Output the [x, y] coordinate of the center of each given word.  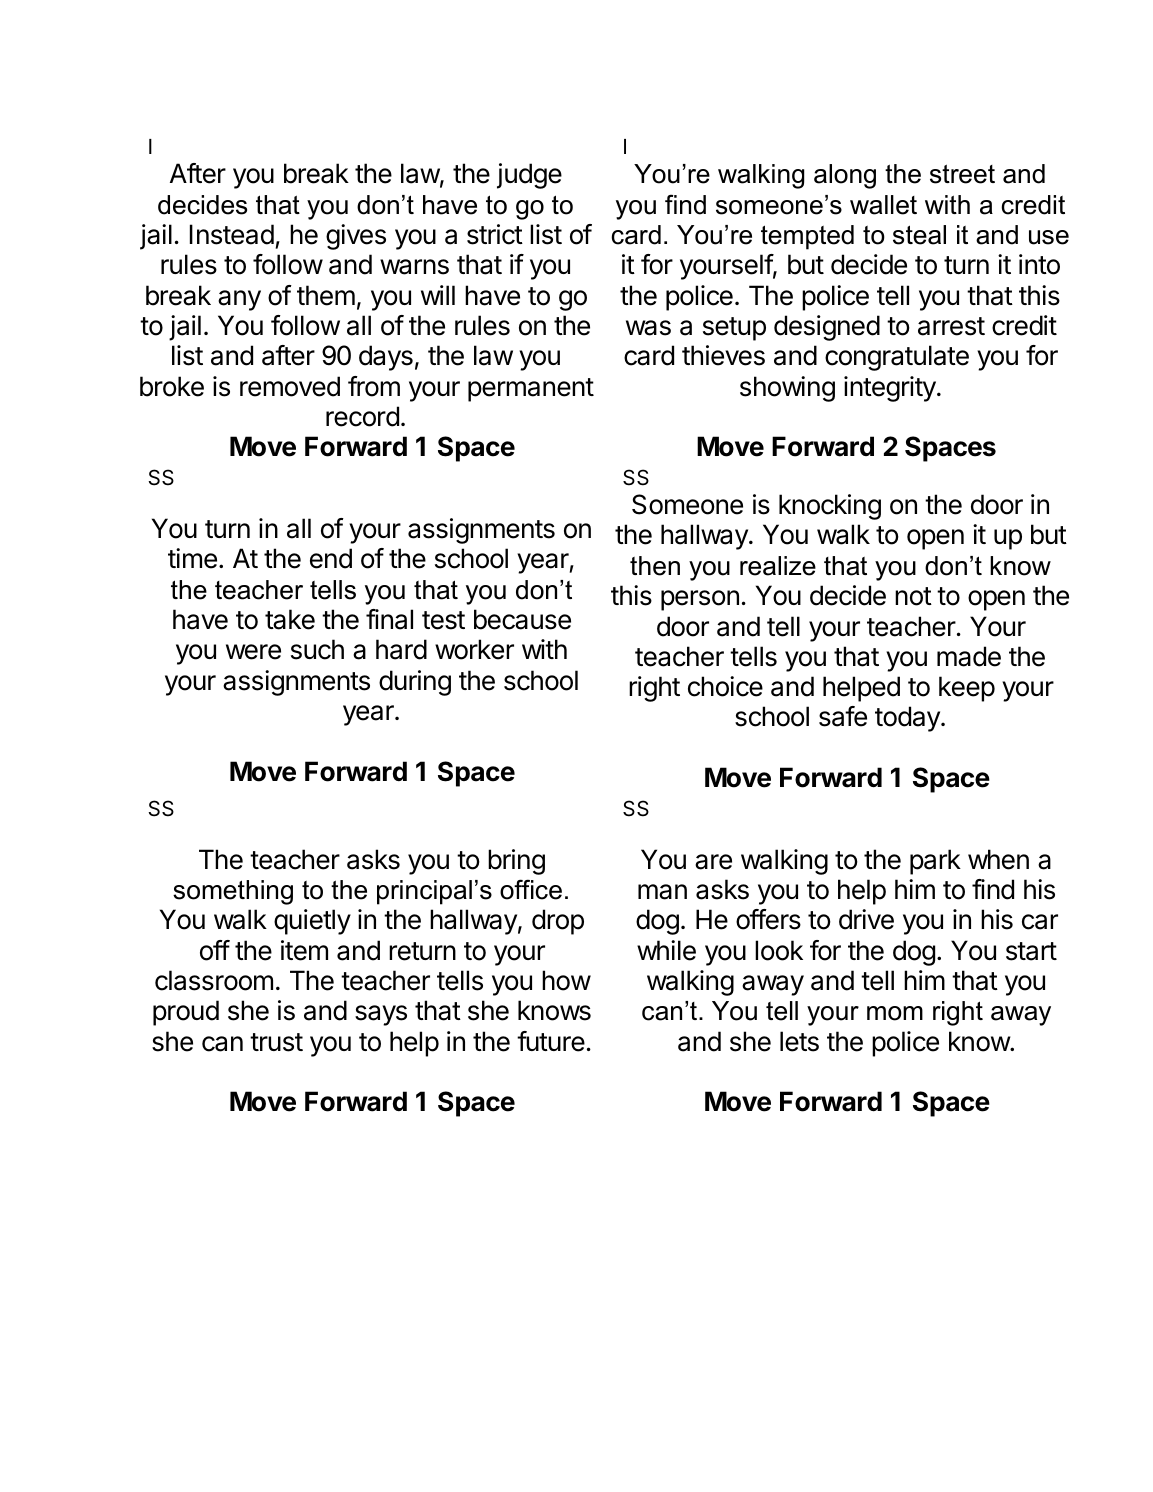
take [290, 619]
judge [529, 176]
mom [895, 1013]
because [522, 619]
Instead [232, 234]
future [551, 1041]
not [913, 596]
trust [276, 1042]
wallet [883, 205]
